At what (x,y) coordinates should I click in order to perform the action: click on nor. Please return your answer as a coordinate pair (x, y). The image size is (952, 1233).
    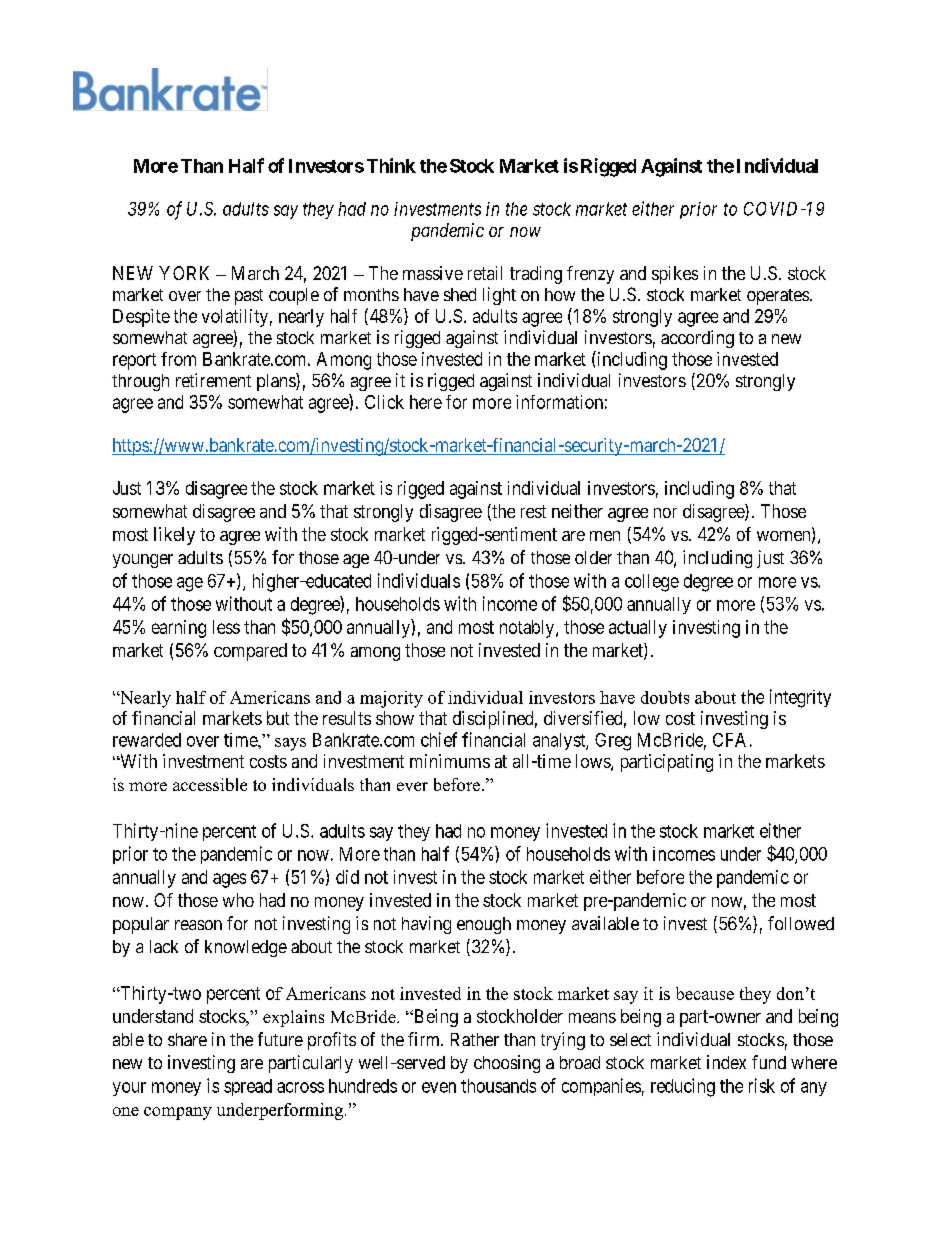
    Looking at the image, I should click on (665, 513).
